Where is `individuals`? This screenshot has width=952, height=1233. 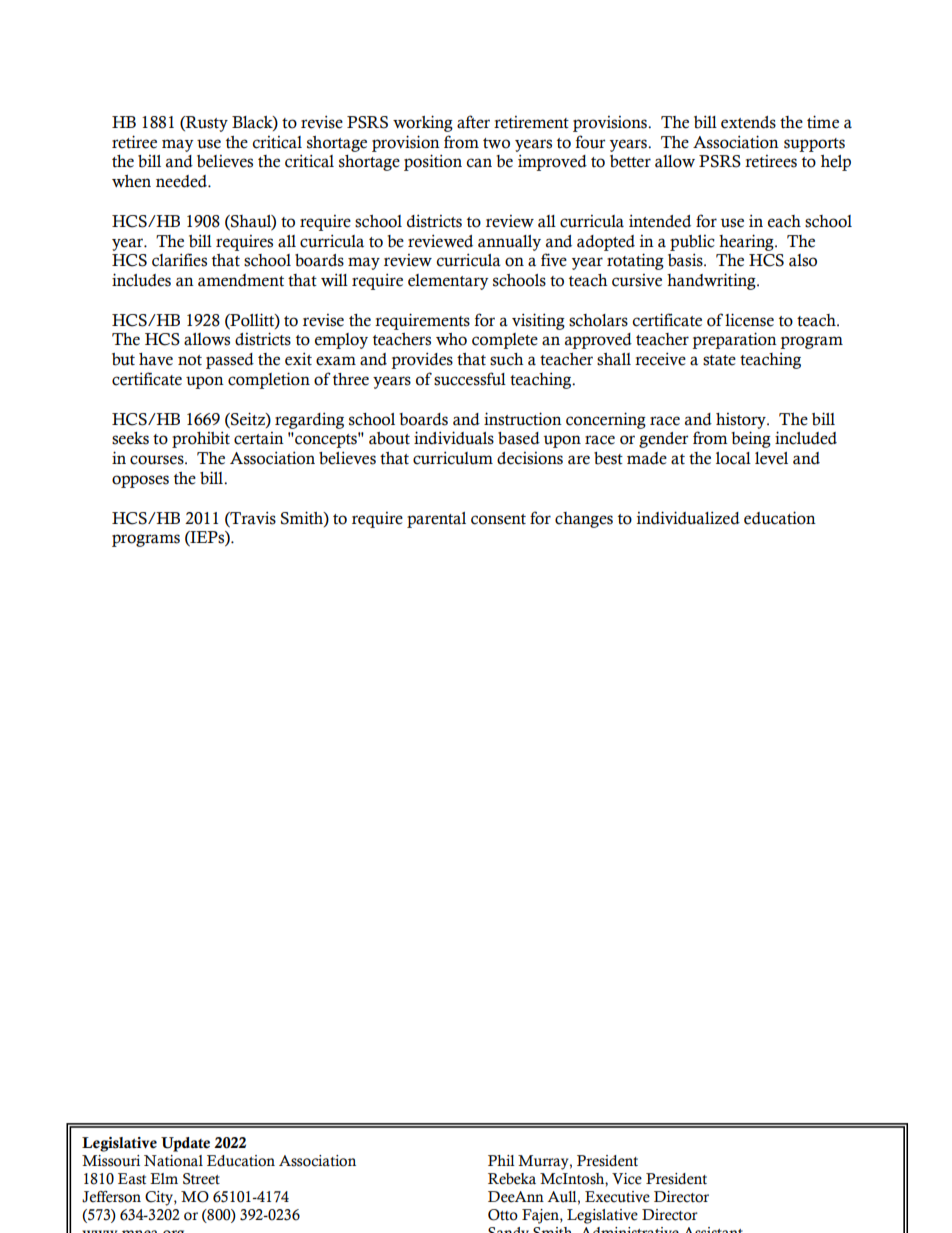
individuals is located at coordinates (454, 438).
